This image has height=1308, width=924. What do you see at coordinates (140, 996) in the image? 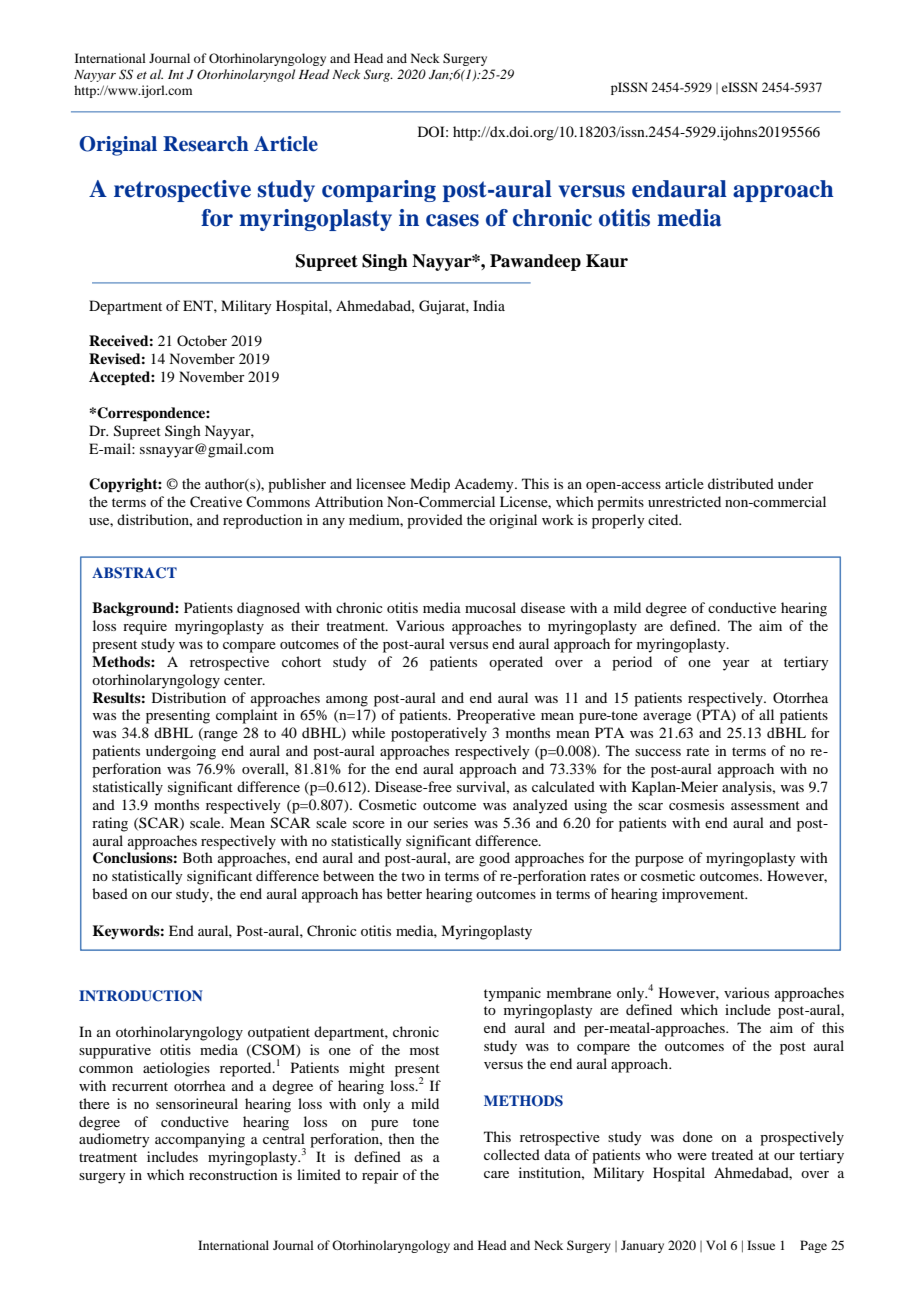
I see `INTRODUCTION` at bounding box center [140, 996].
